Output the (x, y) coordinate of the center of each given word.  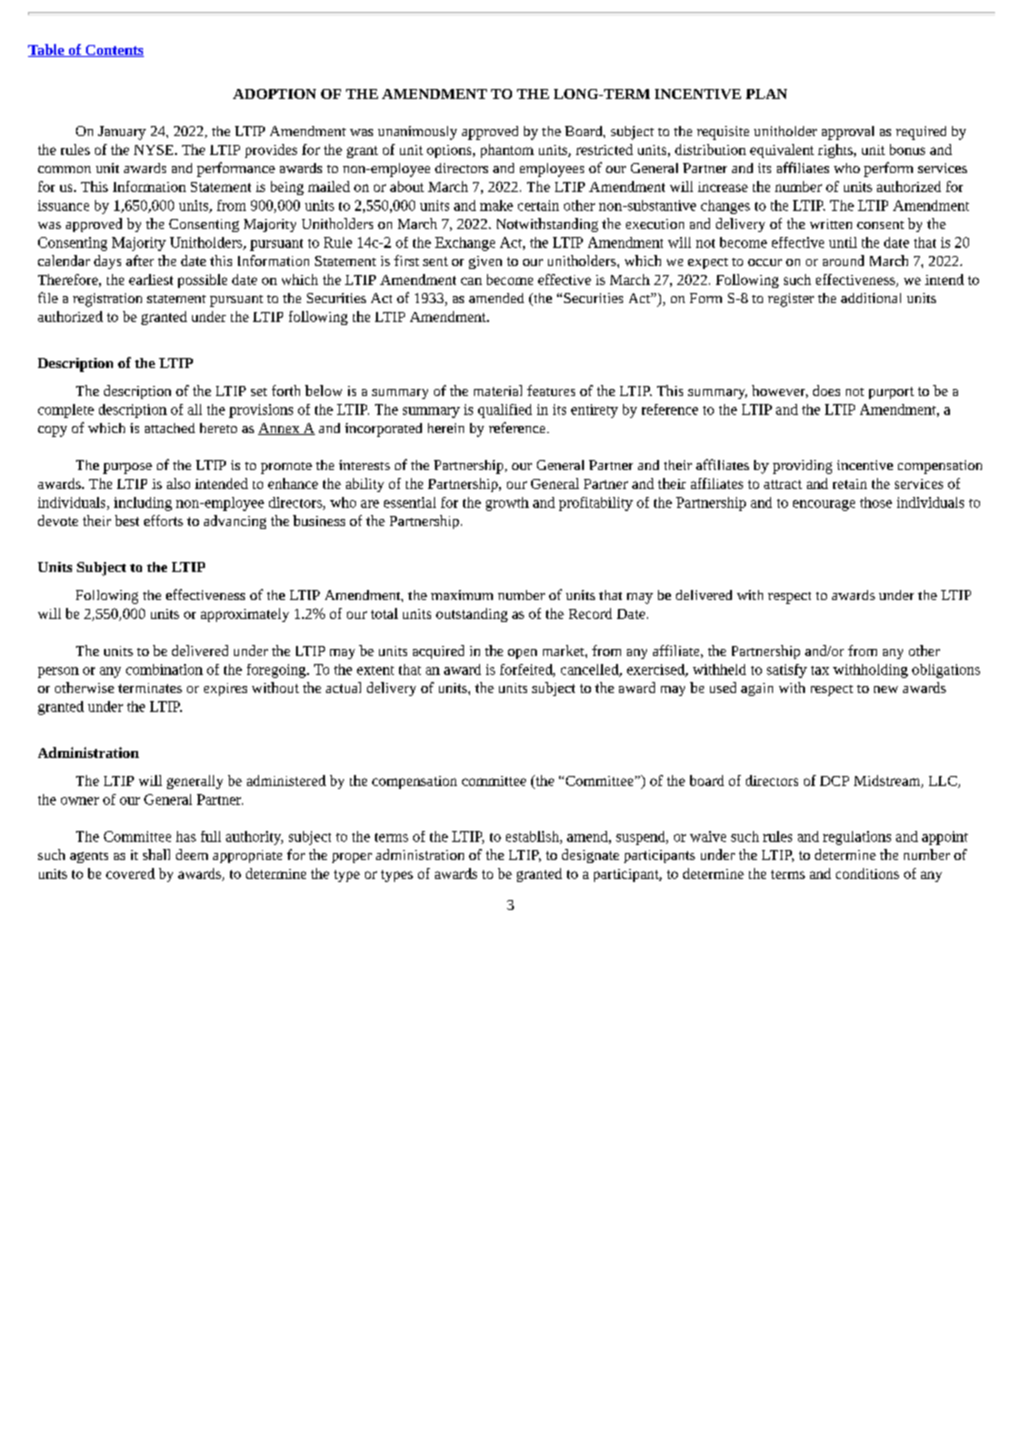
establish (533, 837)
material (498, 390)
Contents (113, 51)
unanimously (417, 133)
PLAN (766, 94)
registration (107, 300)
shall (156, 854)
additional (871, 298)
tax (820, 670)
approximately (245, 615)
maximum (462, 595)
